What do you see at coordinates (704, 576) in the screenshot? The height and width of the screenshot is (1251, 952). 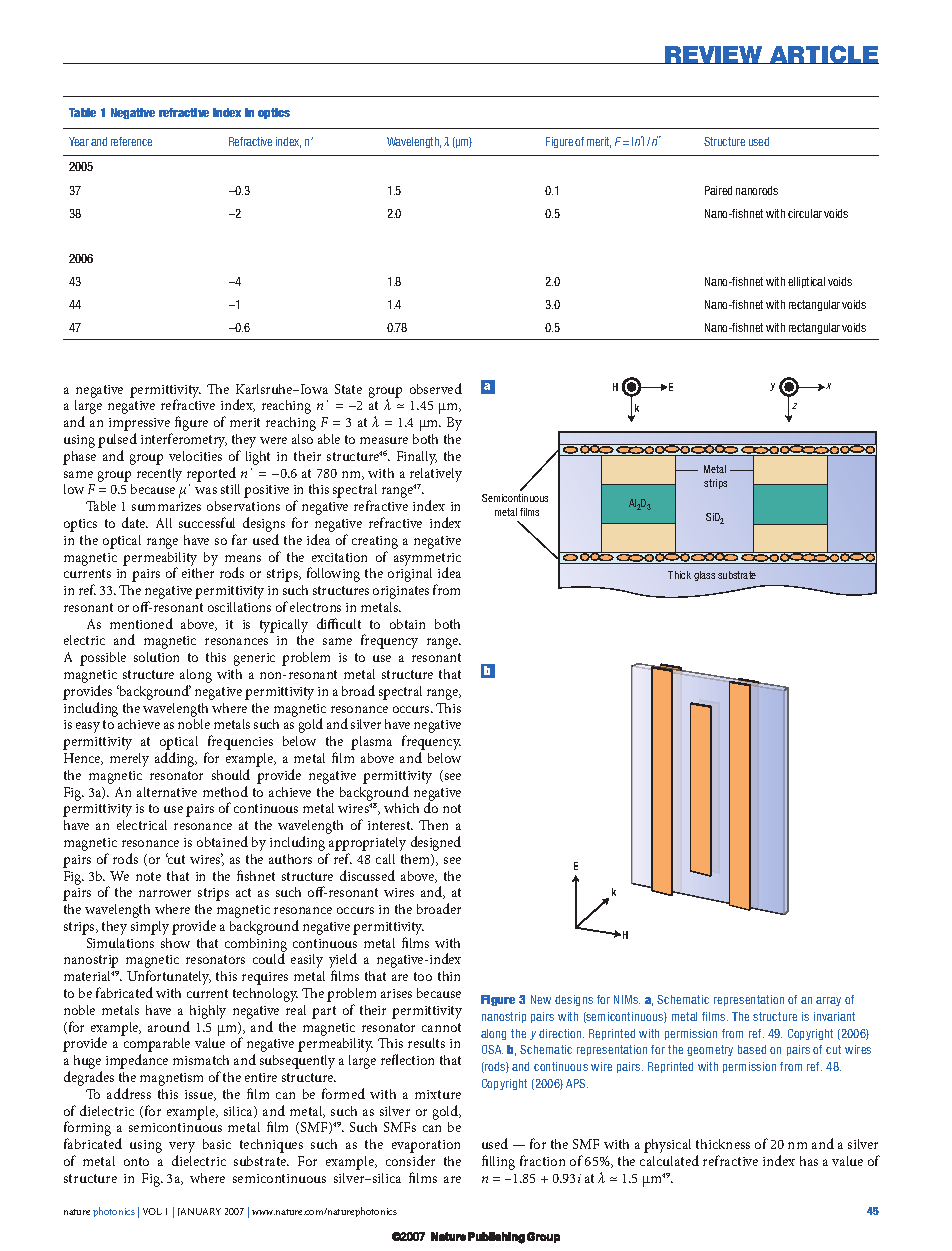 I see `glass` at bounding box center [704, 576].
